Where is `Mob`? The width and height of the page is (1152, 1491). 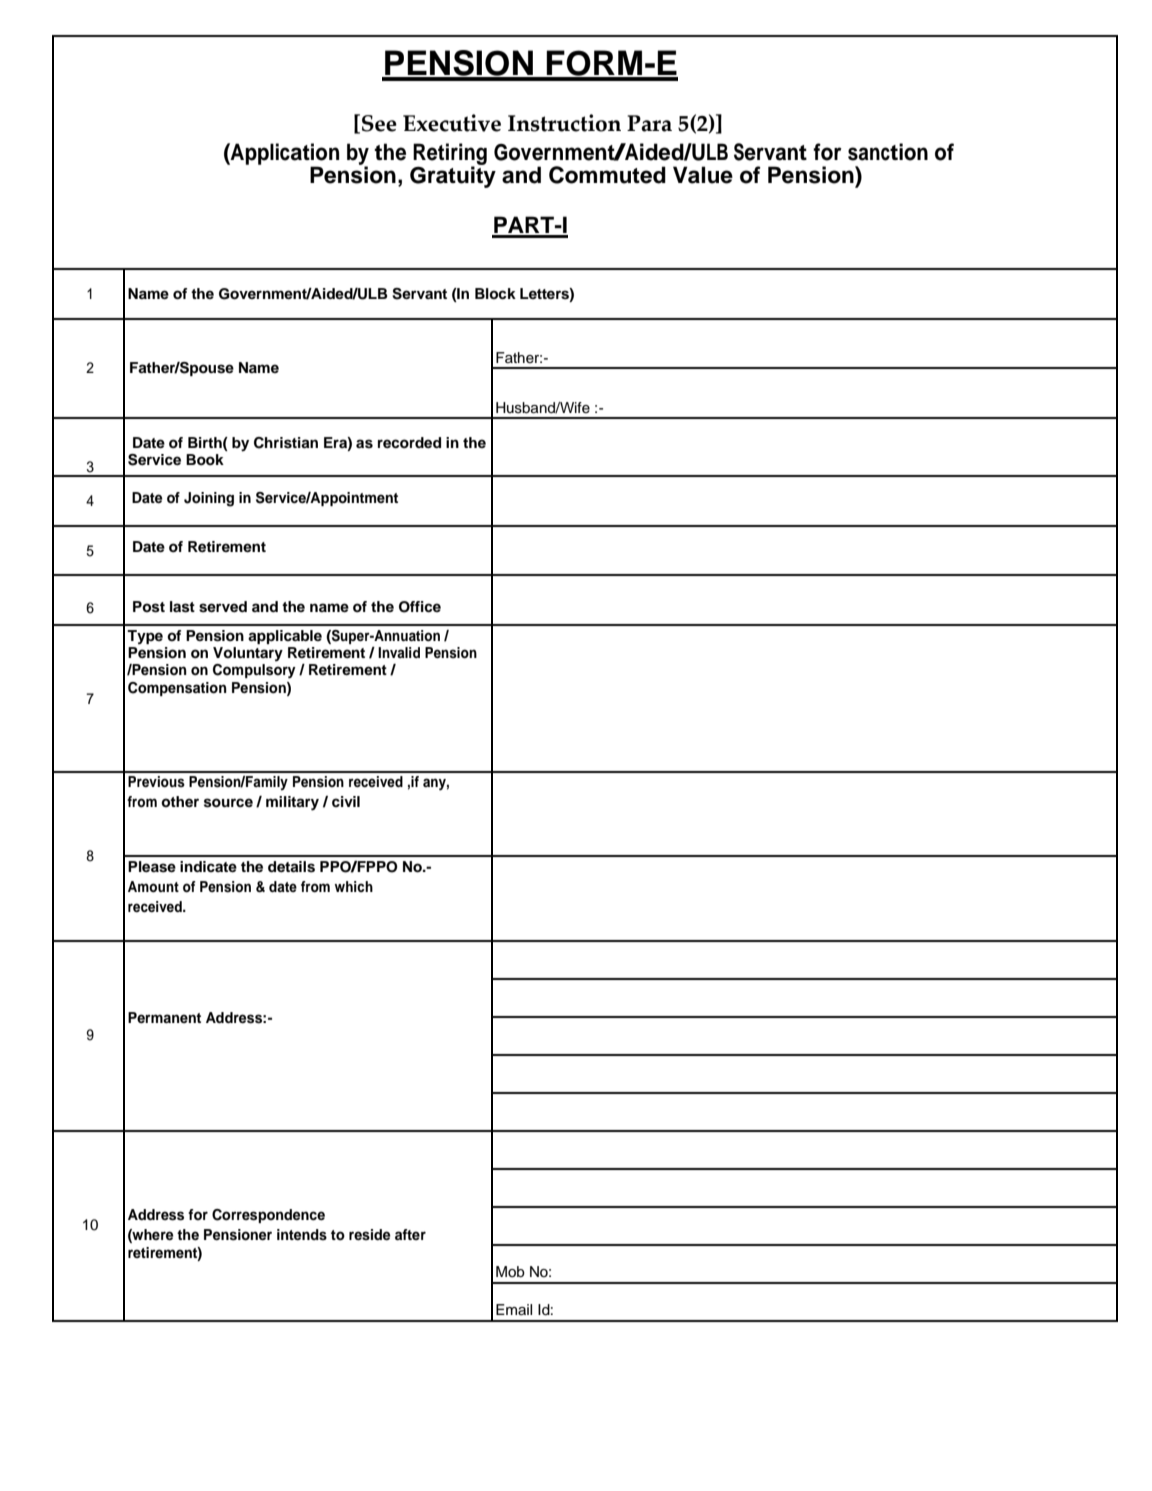 Mob is located at coordinates (510, 1271).
